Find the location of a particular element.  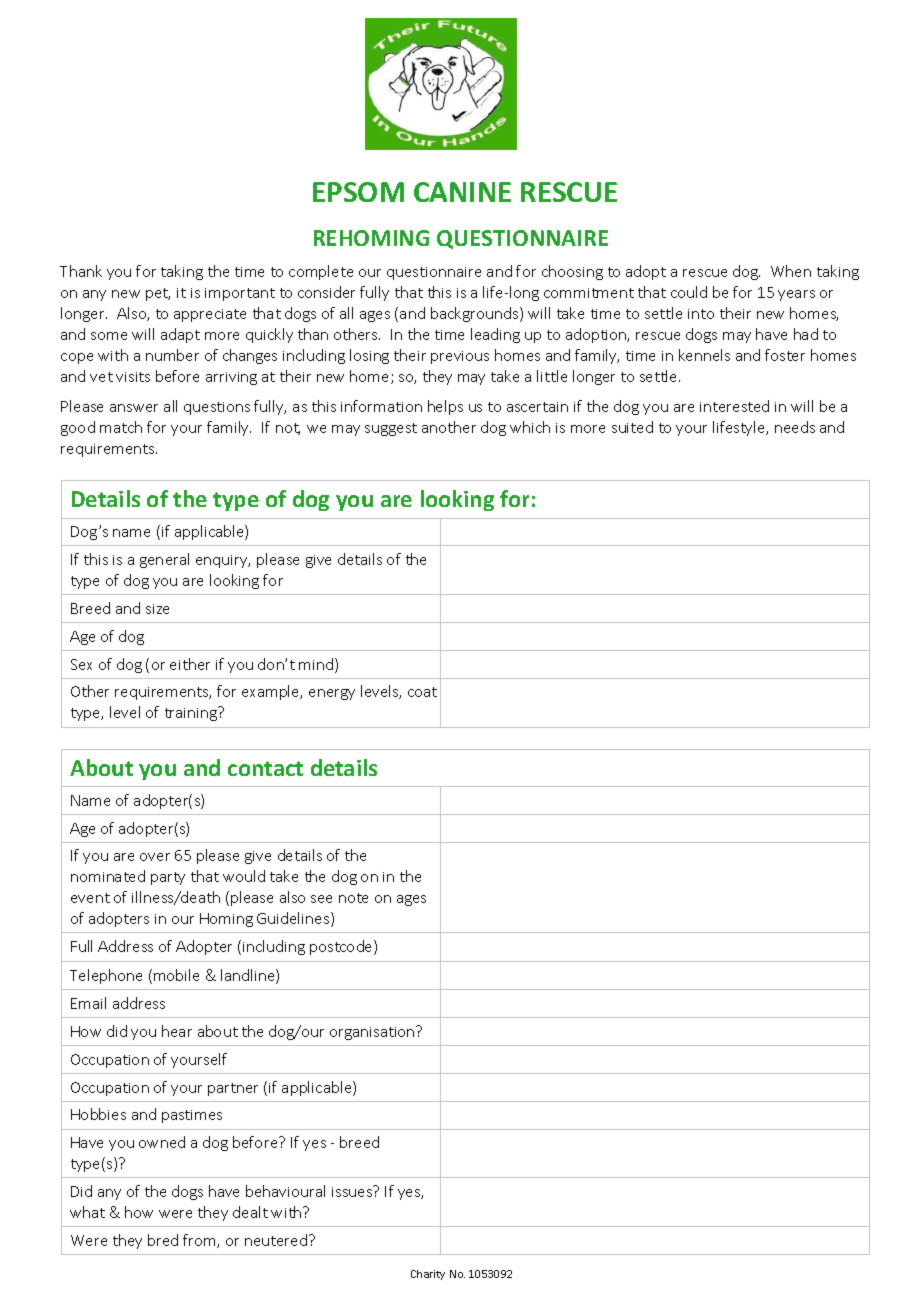

bred is located at coordinates (163, 1240).
